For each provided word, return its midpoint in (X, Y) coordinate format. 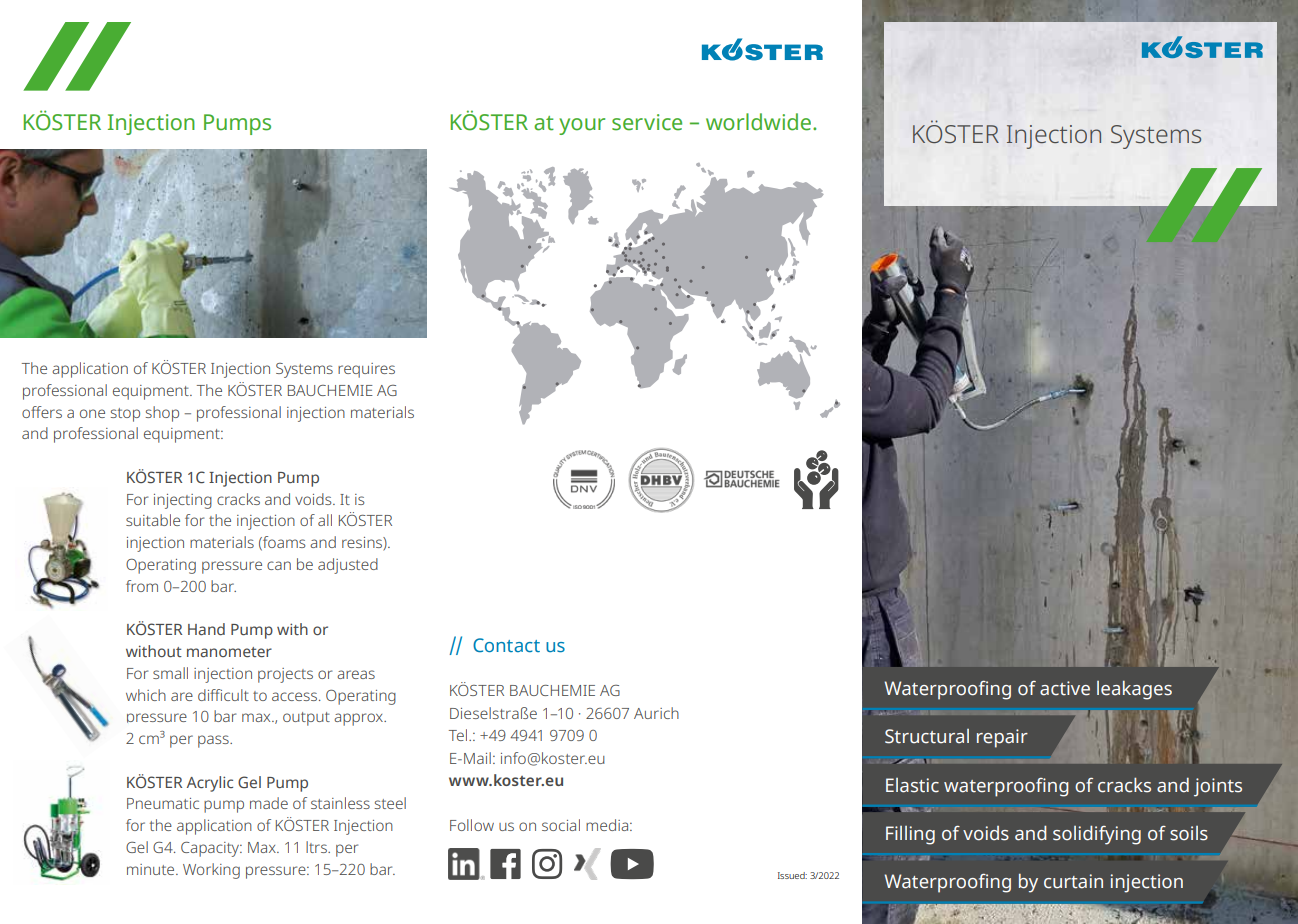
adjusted (348, 566)
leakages (1134, 690)
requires (366, 370)
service (647, 122)
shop (162, 414)
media (608, 825)
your (582, 126)
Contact (506, 645)
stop (125, 415)
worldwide (760, 122)
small (170, 673)
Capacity (211, 849)
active (1065, 688)
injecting (183, 501)
